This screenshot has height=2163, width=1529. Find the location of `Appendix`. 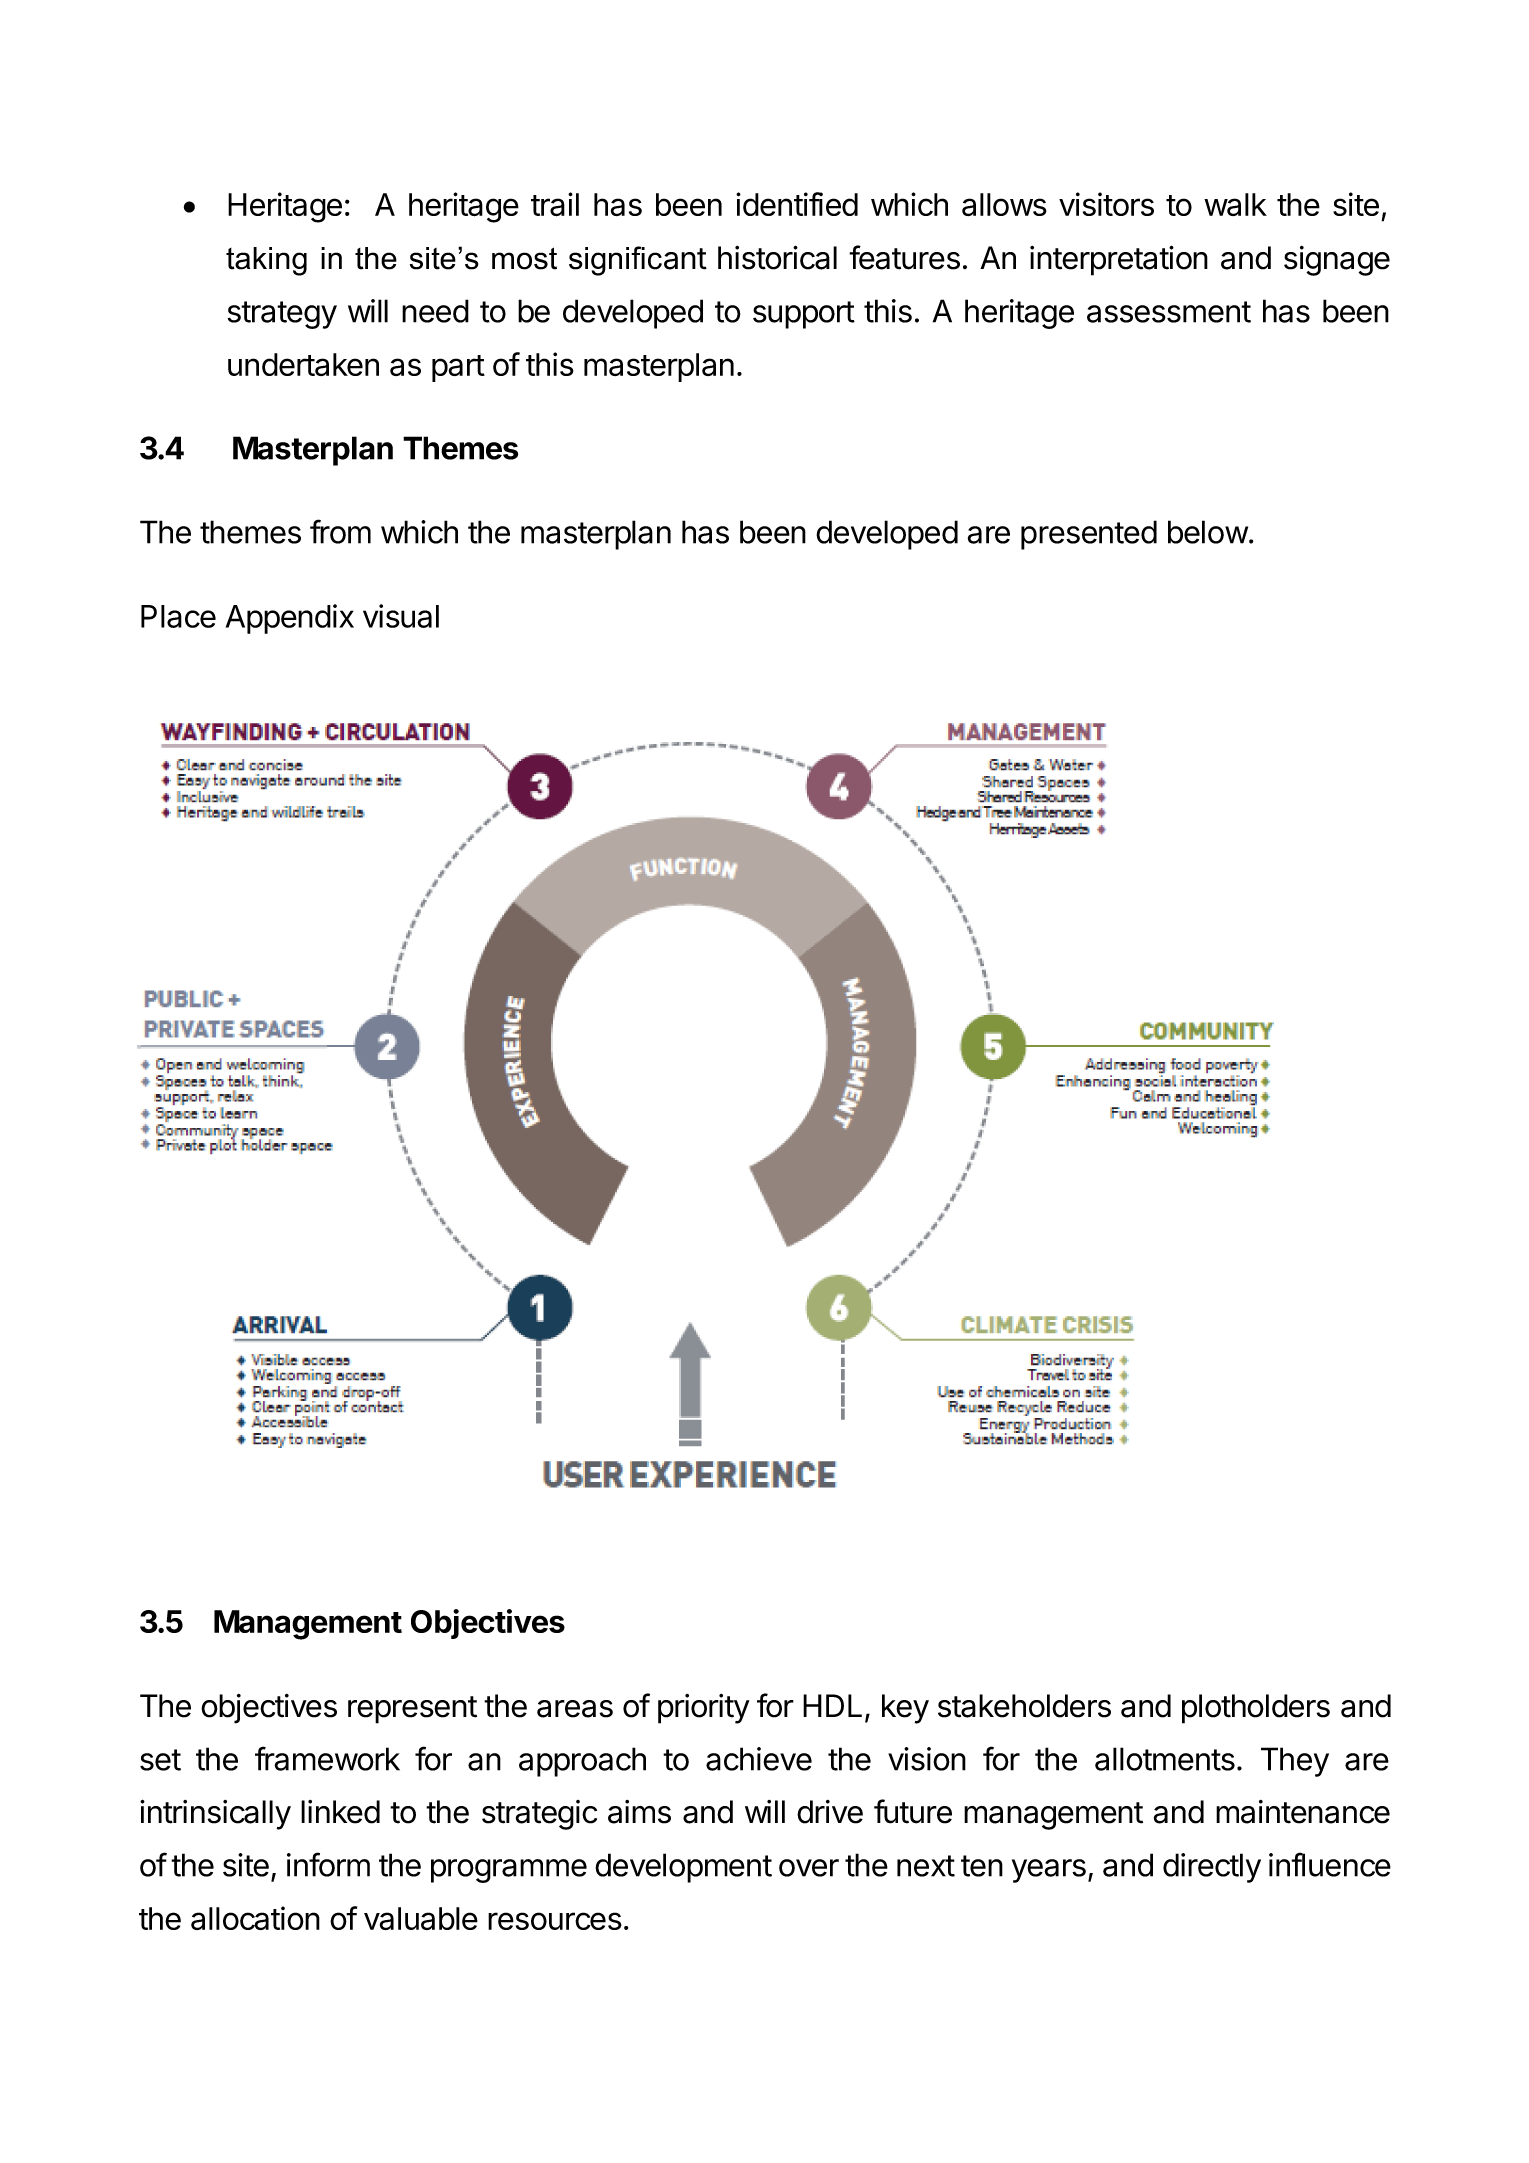

Appendix is located at coordinates (290, 619).
